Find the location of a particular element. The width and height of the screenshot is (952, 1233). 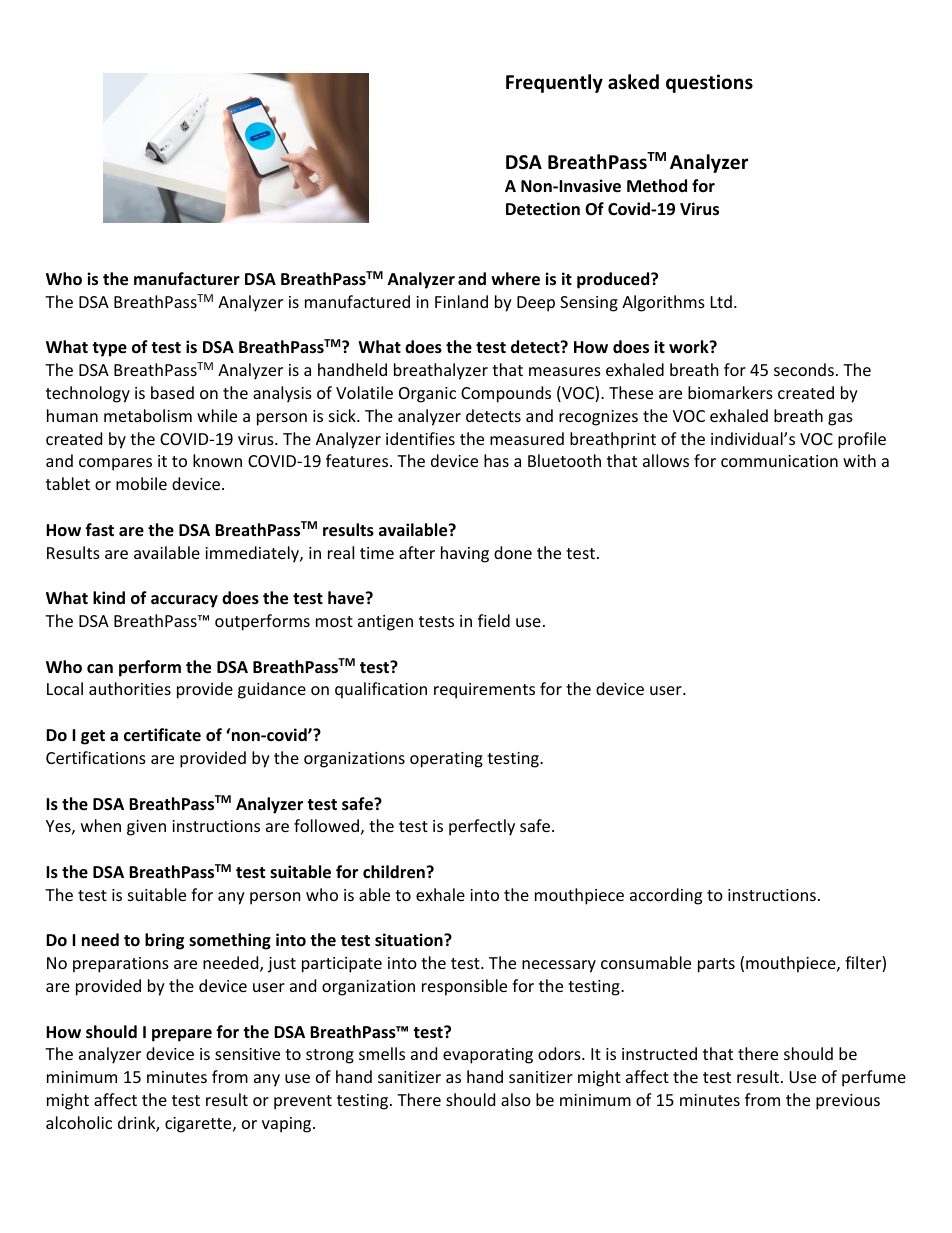

also is located at coordinates (516, 1099).
